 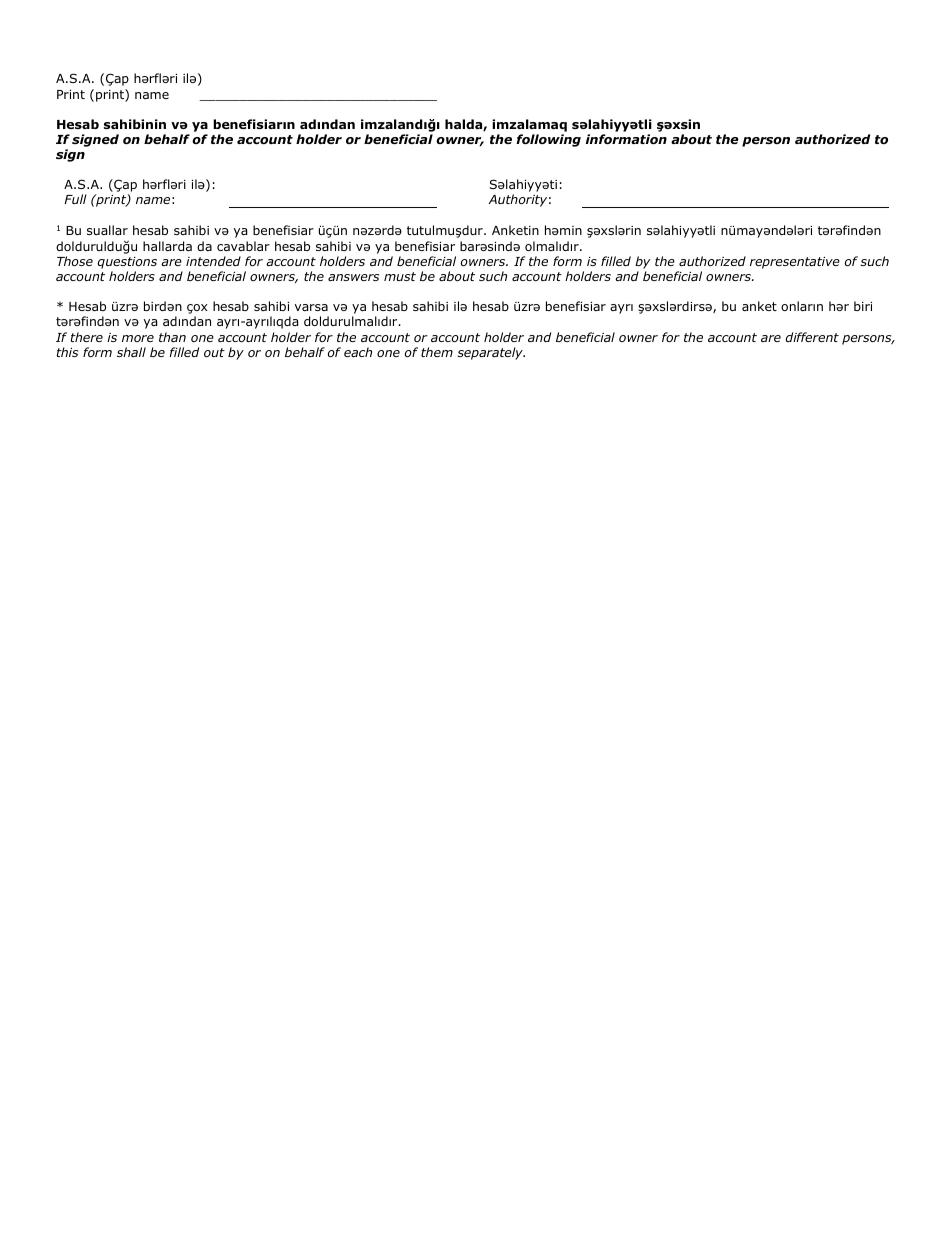 What do you see at coordinates (548, 140) in the image?
I see `following` at bounding box center [548, 140].
